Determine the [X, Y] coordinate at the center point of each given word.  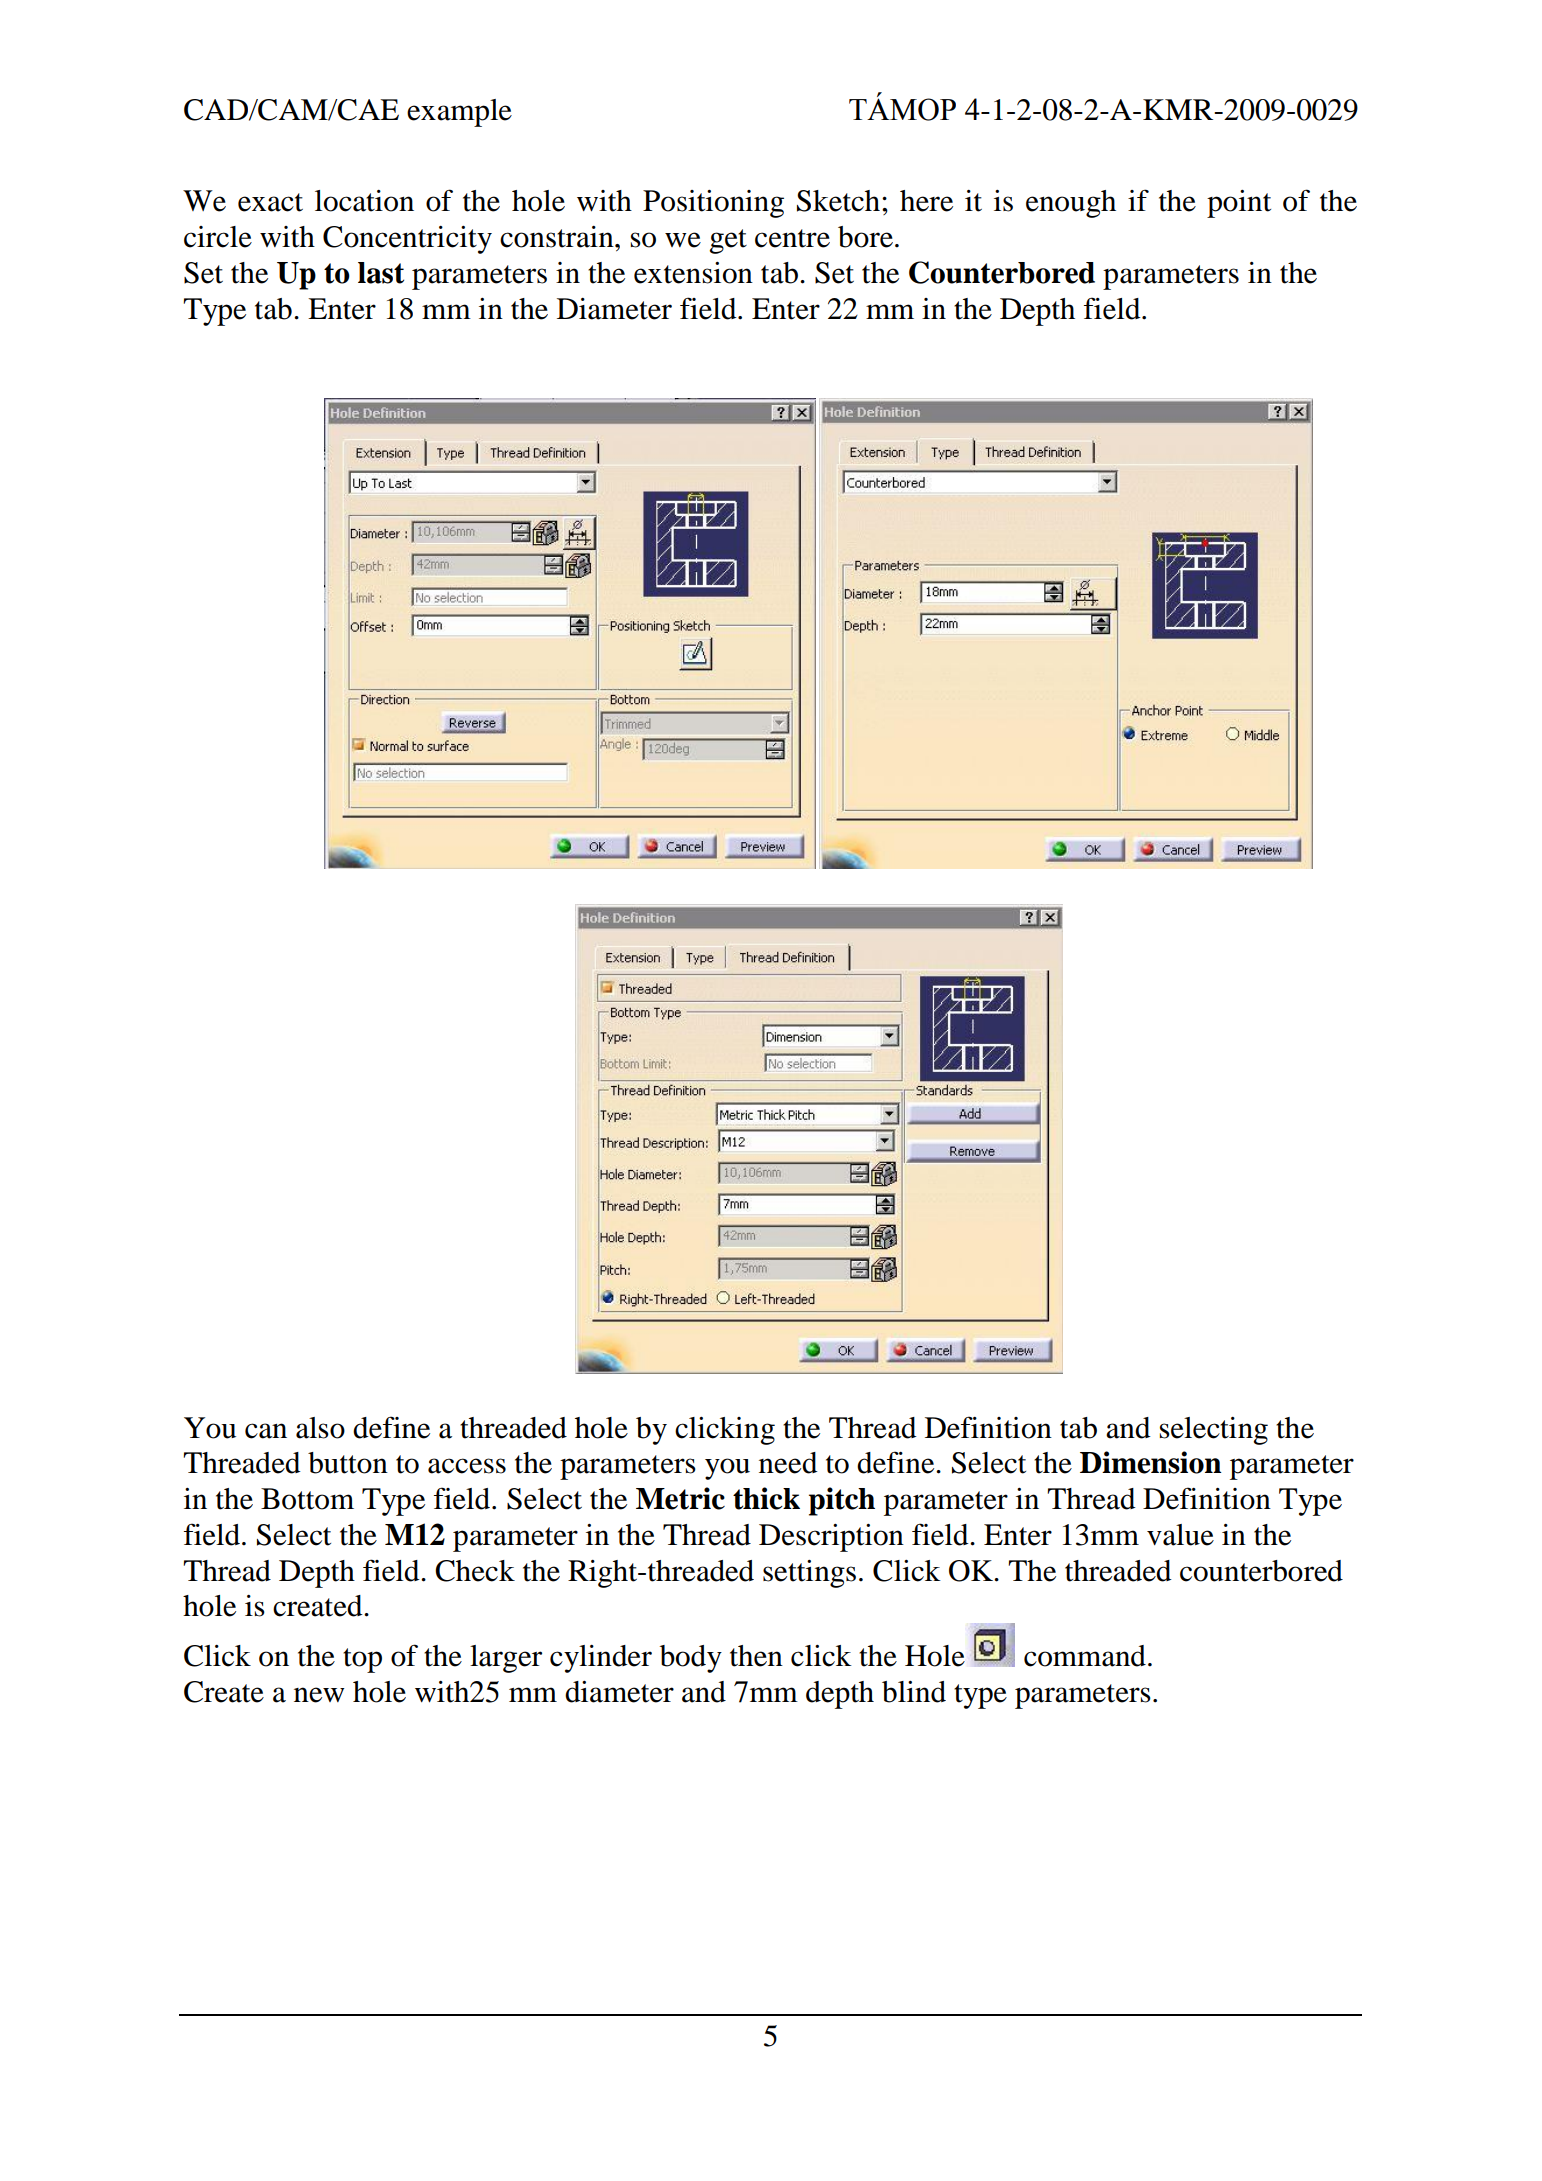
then [756, 1656]
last [381, 273]
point [1239, 204]
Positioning [713, 204]
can [266, 1431]
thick [766, 1498]
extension [693, 273]
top [362, 1660]
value [1180, 1535]
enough [1071, 204]
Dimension [1151, 1462]
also [320, 1428]
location [364, 201]
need [788, 1463]
